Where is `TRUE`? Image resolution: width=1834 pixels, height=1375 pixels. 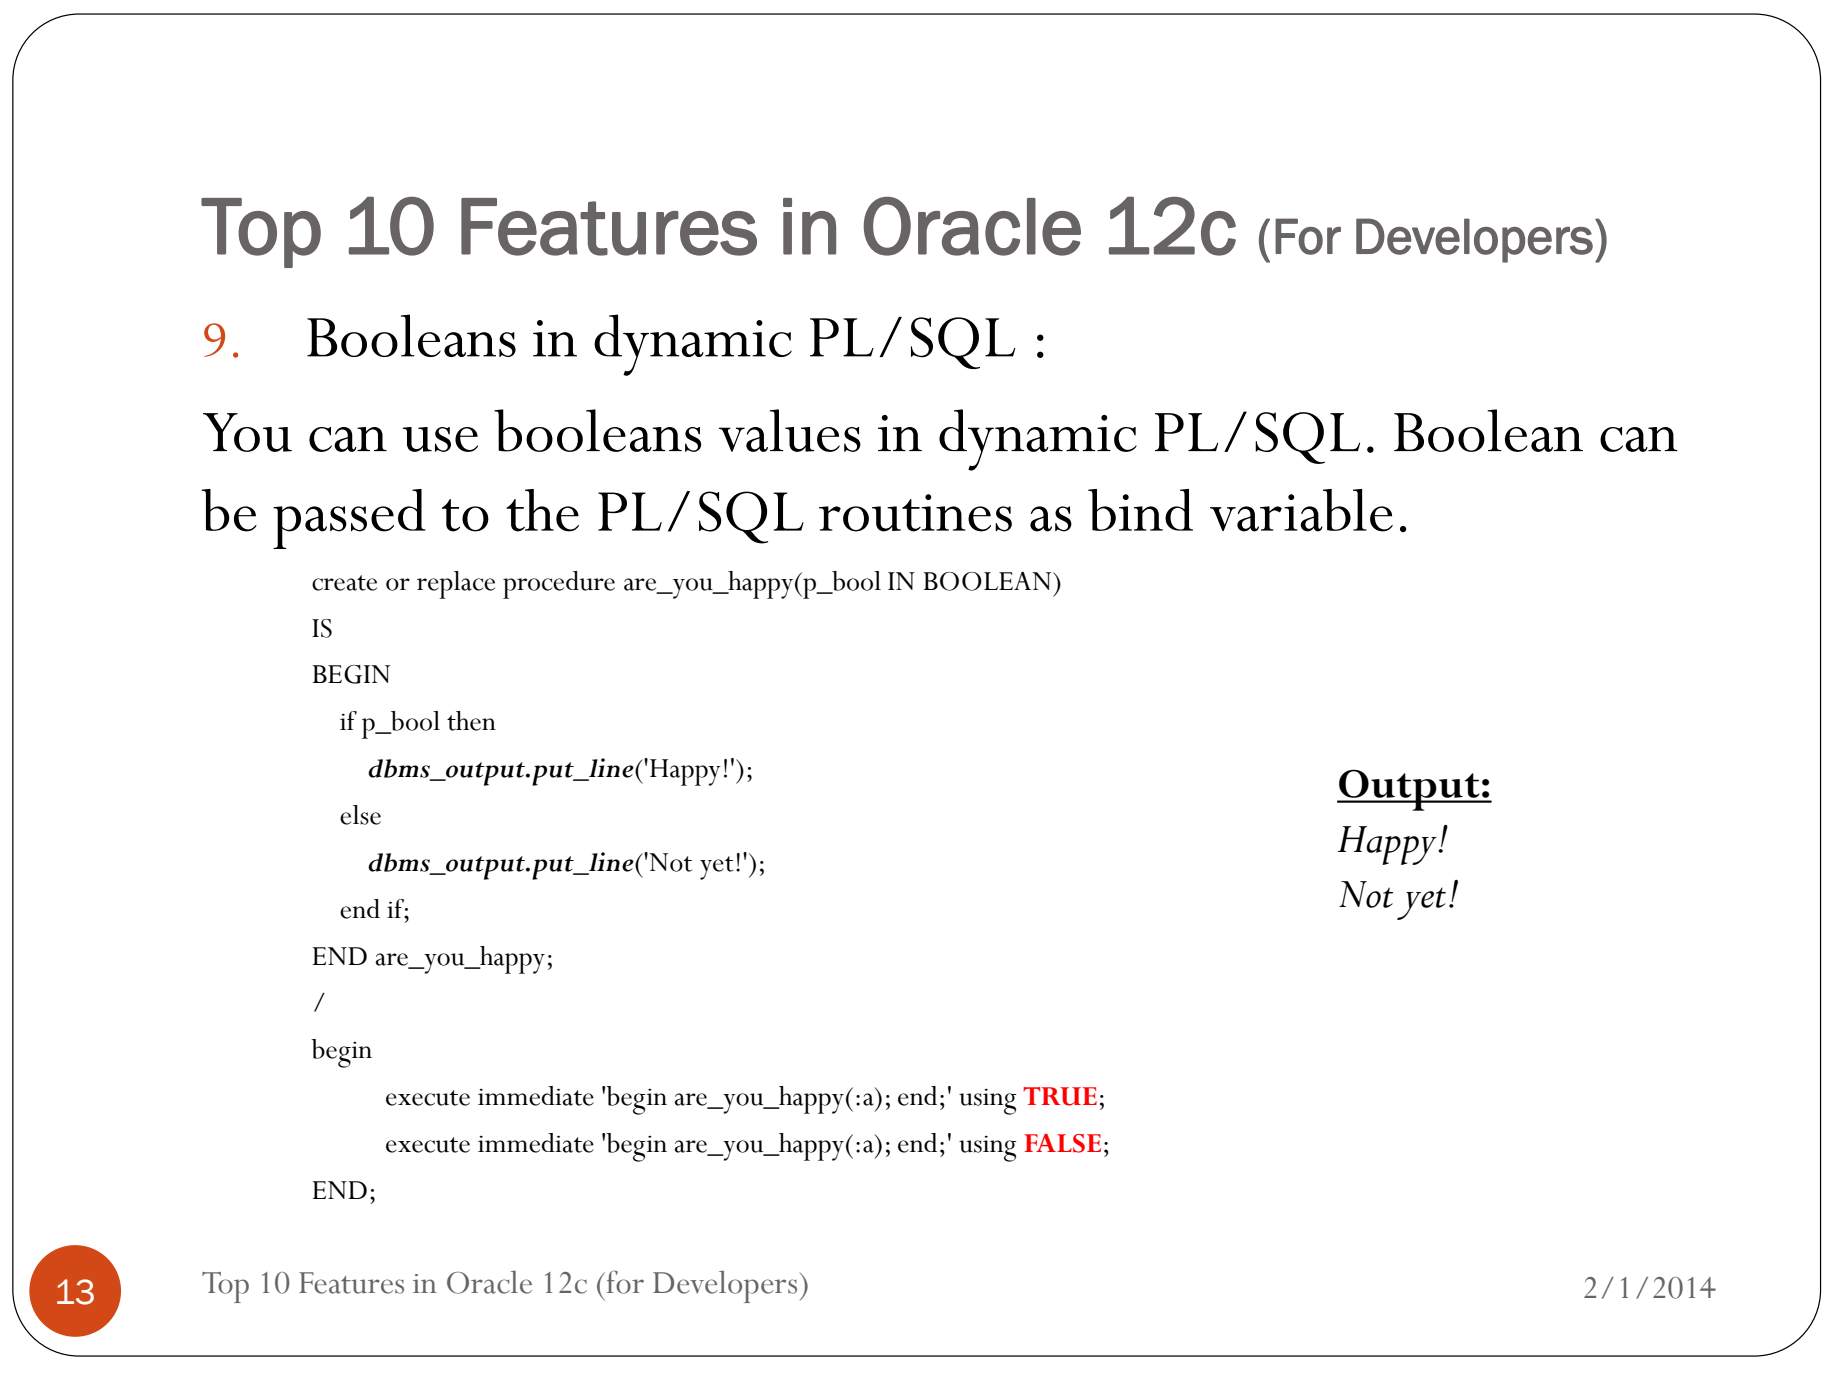 TRUE is located at coordinates (1060, 1096).
